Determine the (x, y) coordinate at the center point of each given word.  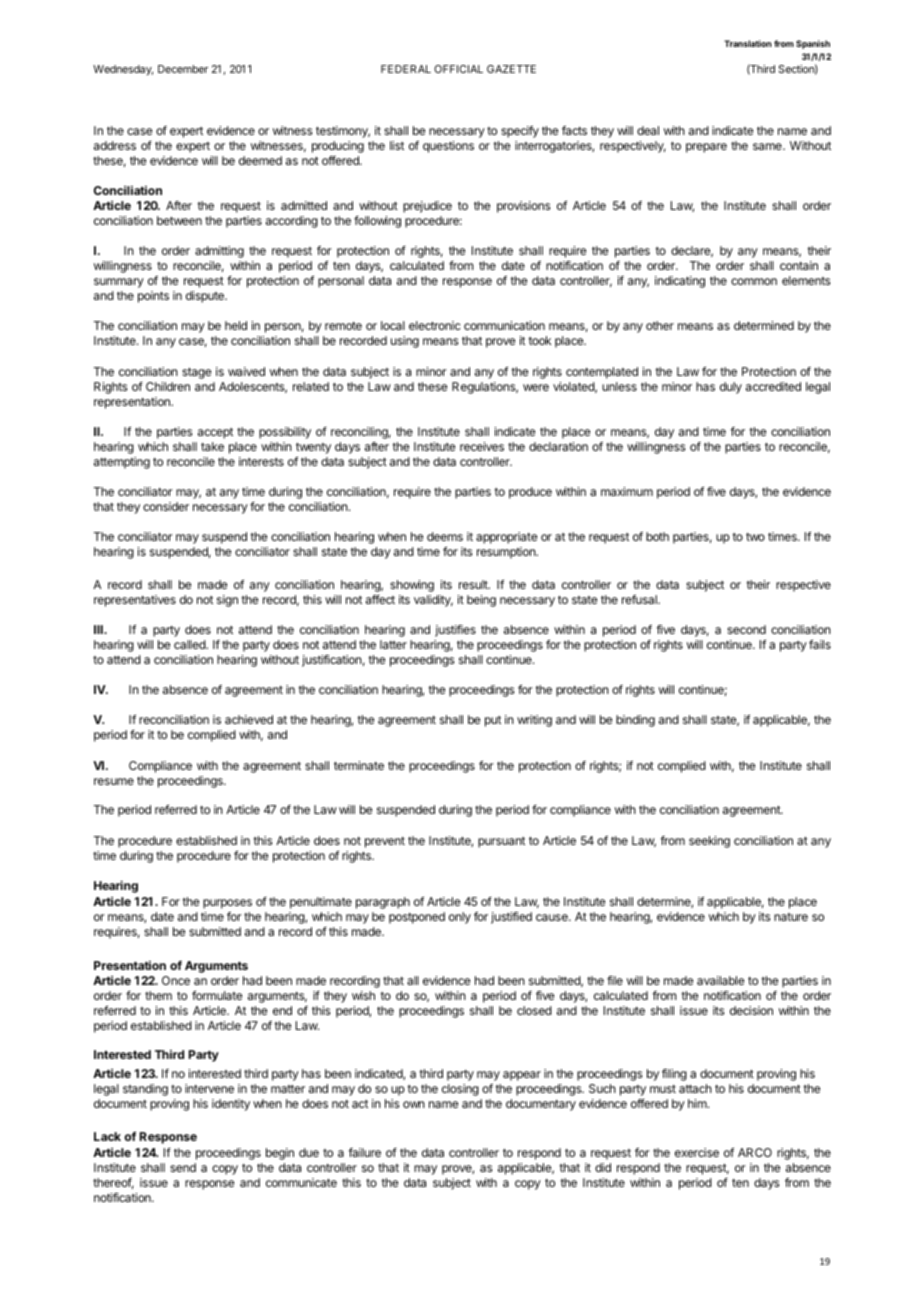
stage (196, 373)
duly (731, 388)
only (460, 918)
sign (227, 601)
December (183, 69)
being (481, 601)
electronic (435, 325)
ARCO (755, 1152)
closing (460, 1090)
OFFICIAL (458, 69)
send (183, 1167)
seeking (709, 842)
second (746, 629)
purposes (227, 904)
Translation (748, 43)
